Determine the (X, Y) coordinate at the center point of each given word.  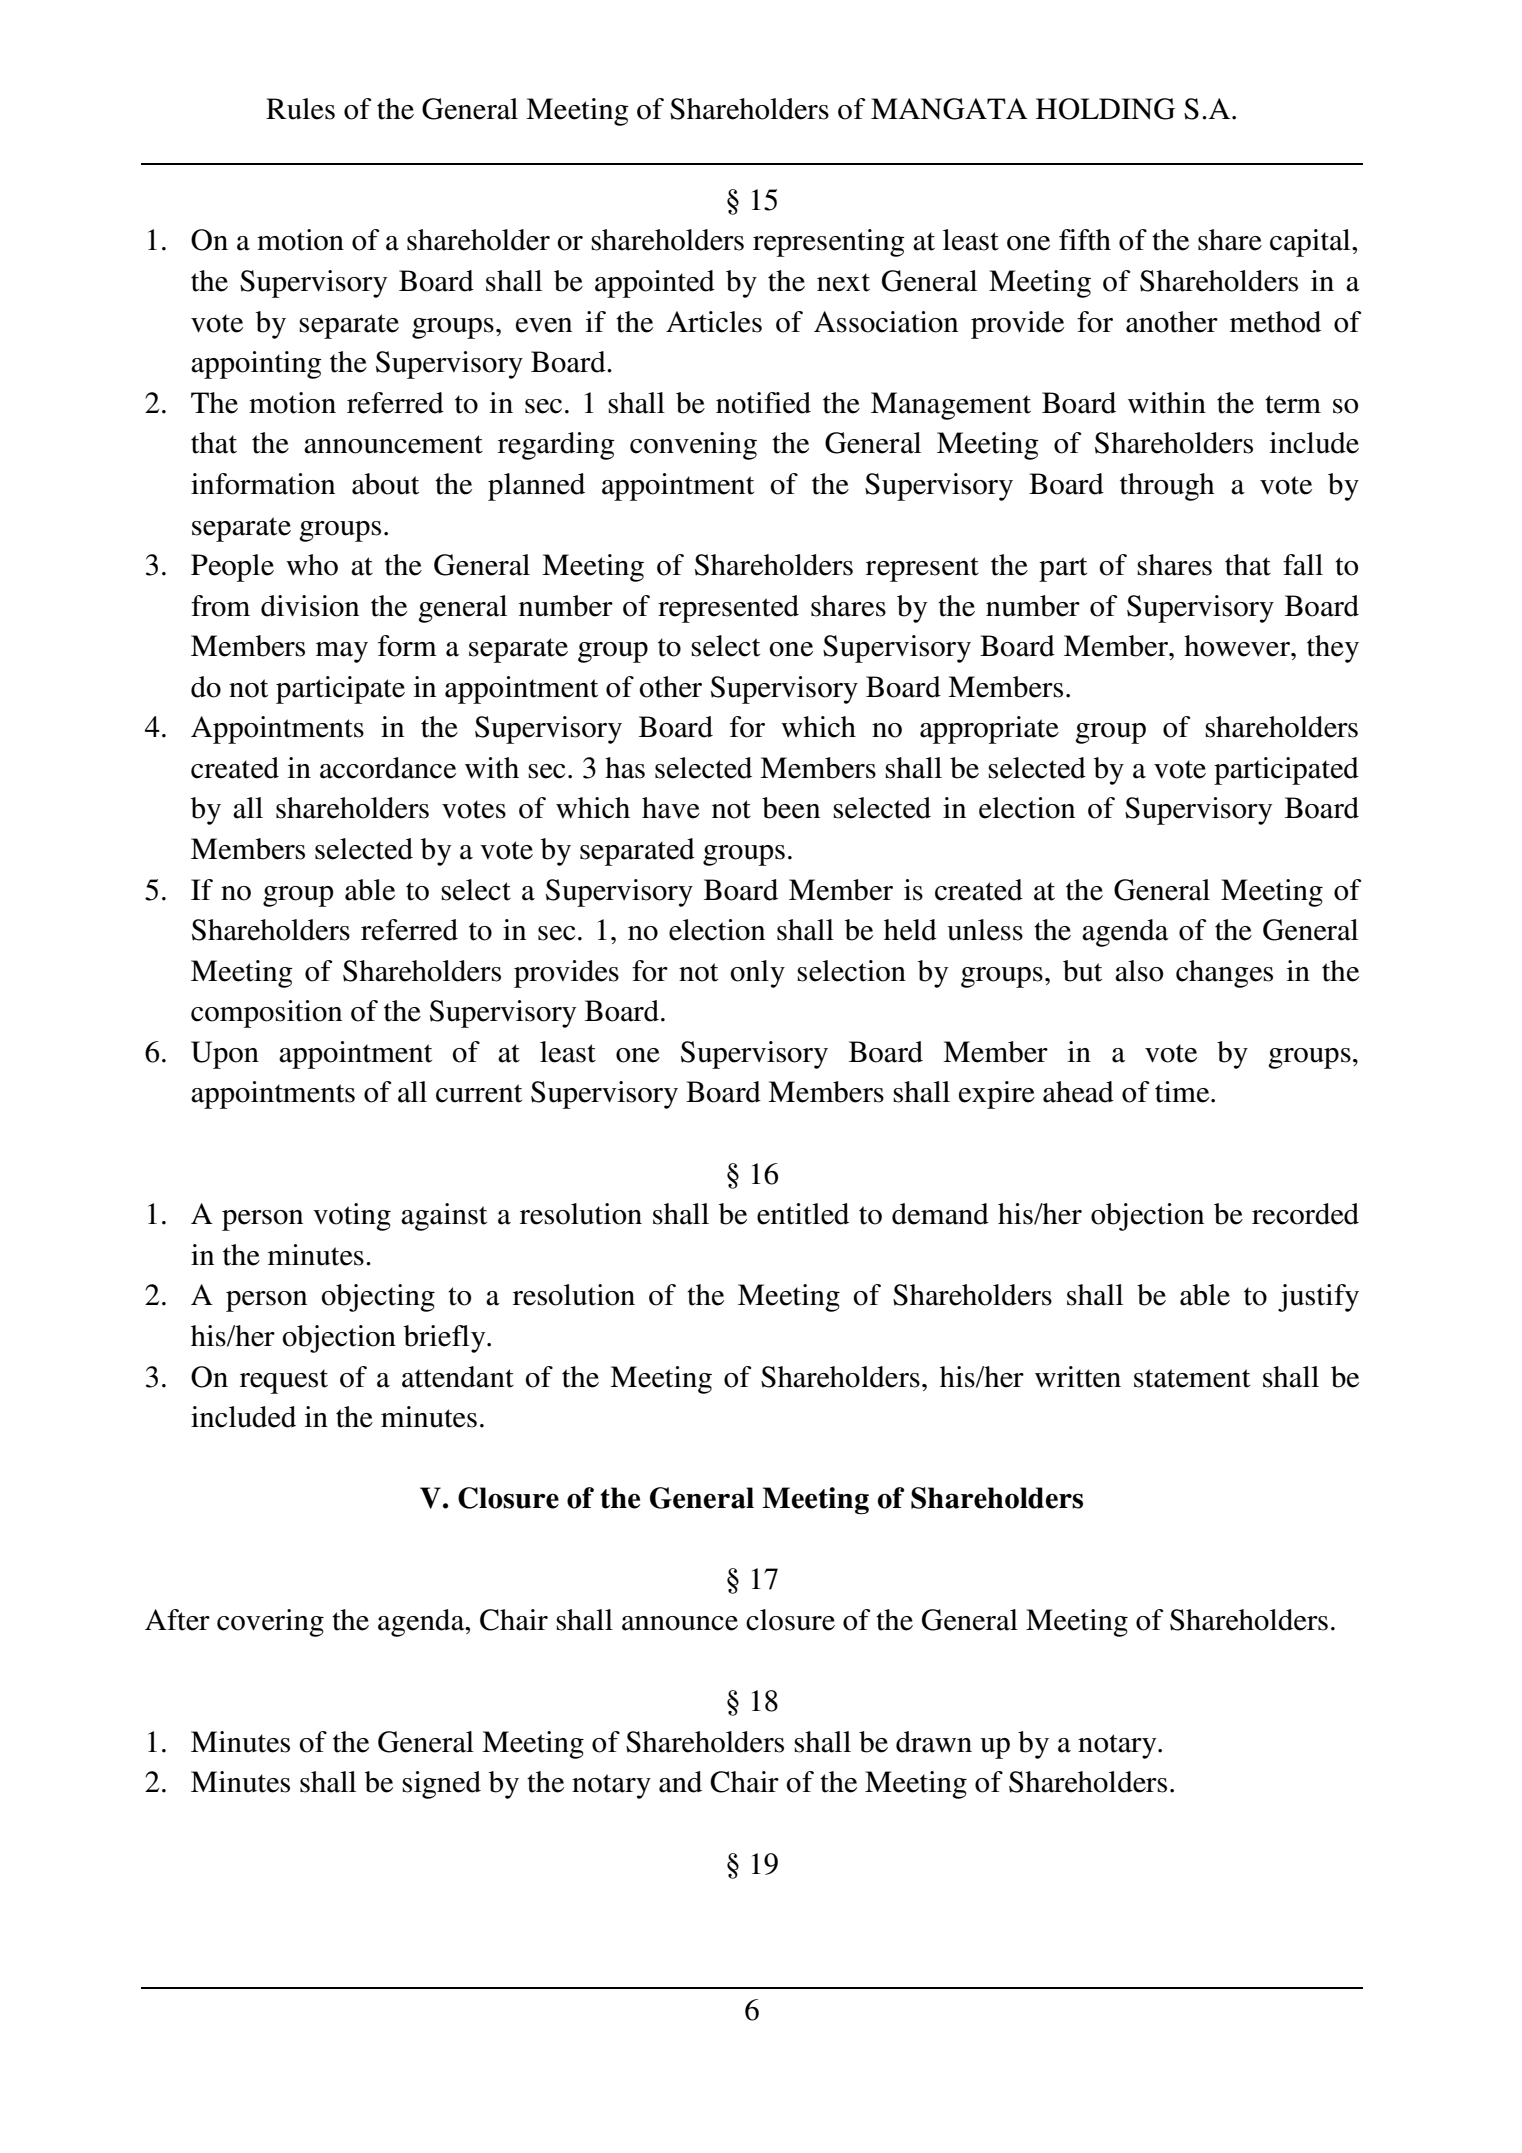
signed (441, 1785)
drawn (934, 1742)
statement (1192, 1378)
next (843, 282)
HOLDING (1105, 109)
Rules (300, 109)
